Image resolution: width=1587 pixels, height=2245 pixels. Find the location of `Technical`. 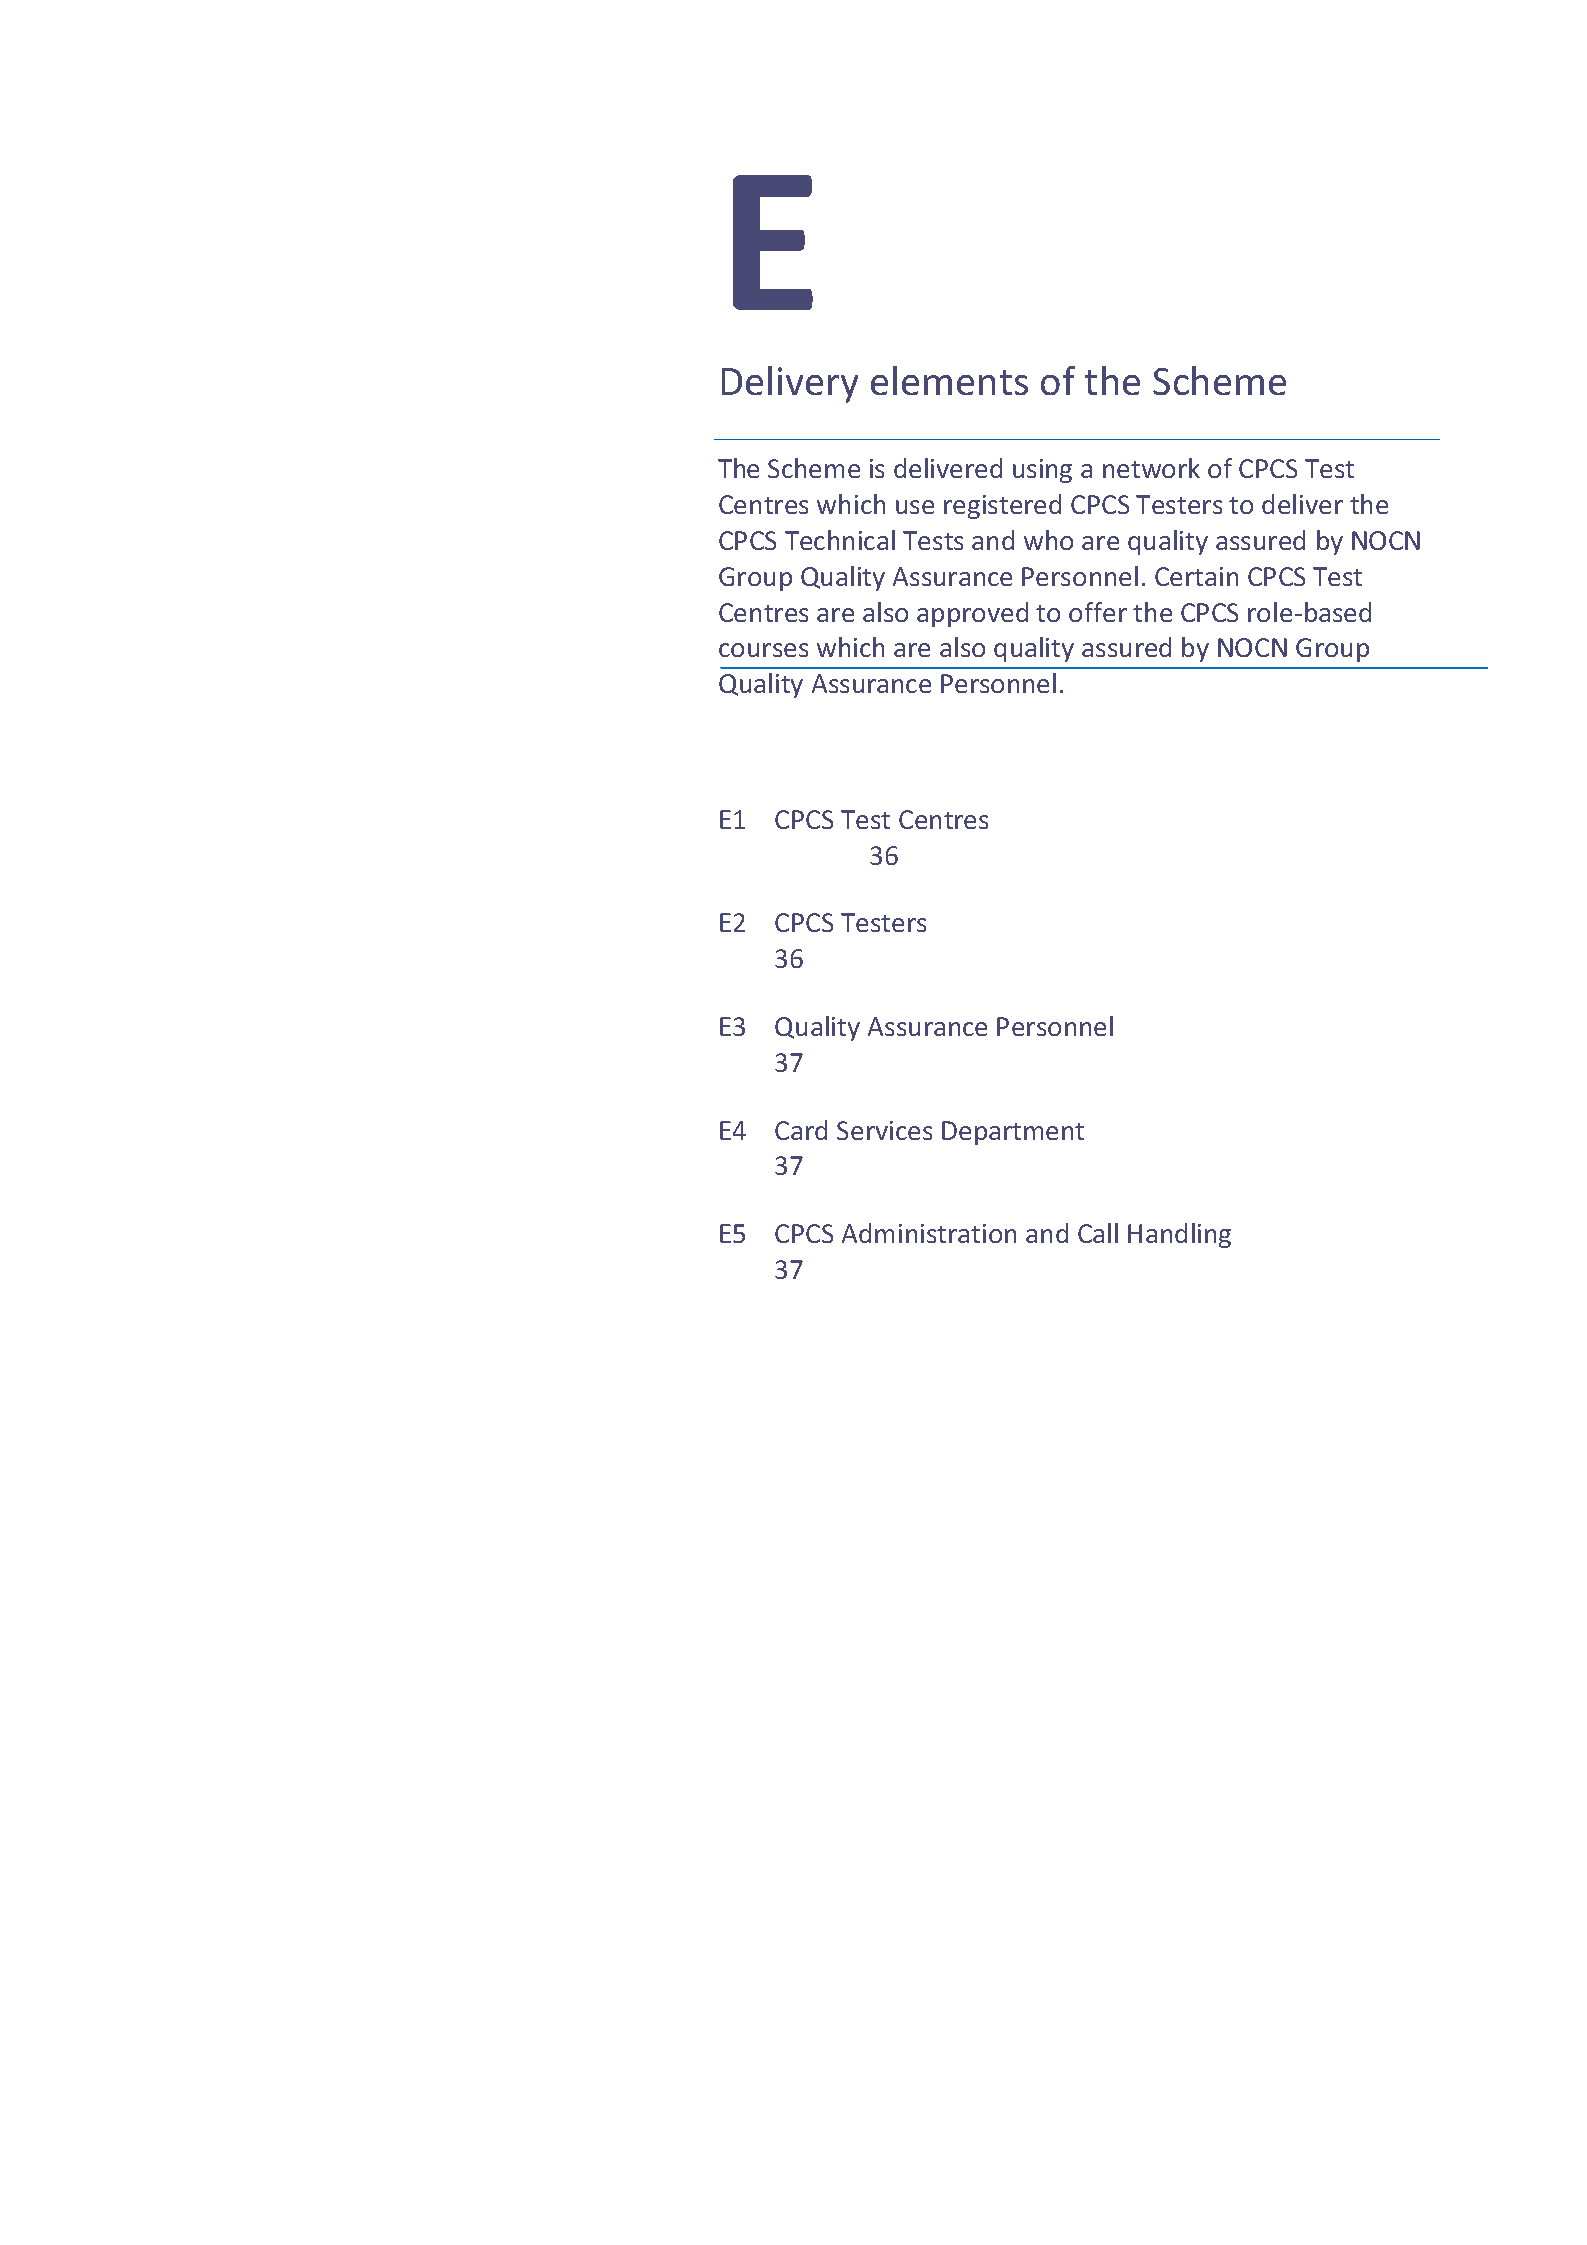

Technical is located at coordinates (840, 540).
